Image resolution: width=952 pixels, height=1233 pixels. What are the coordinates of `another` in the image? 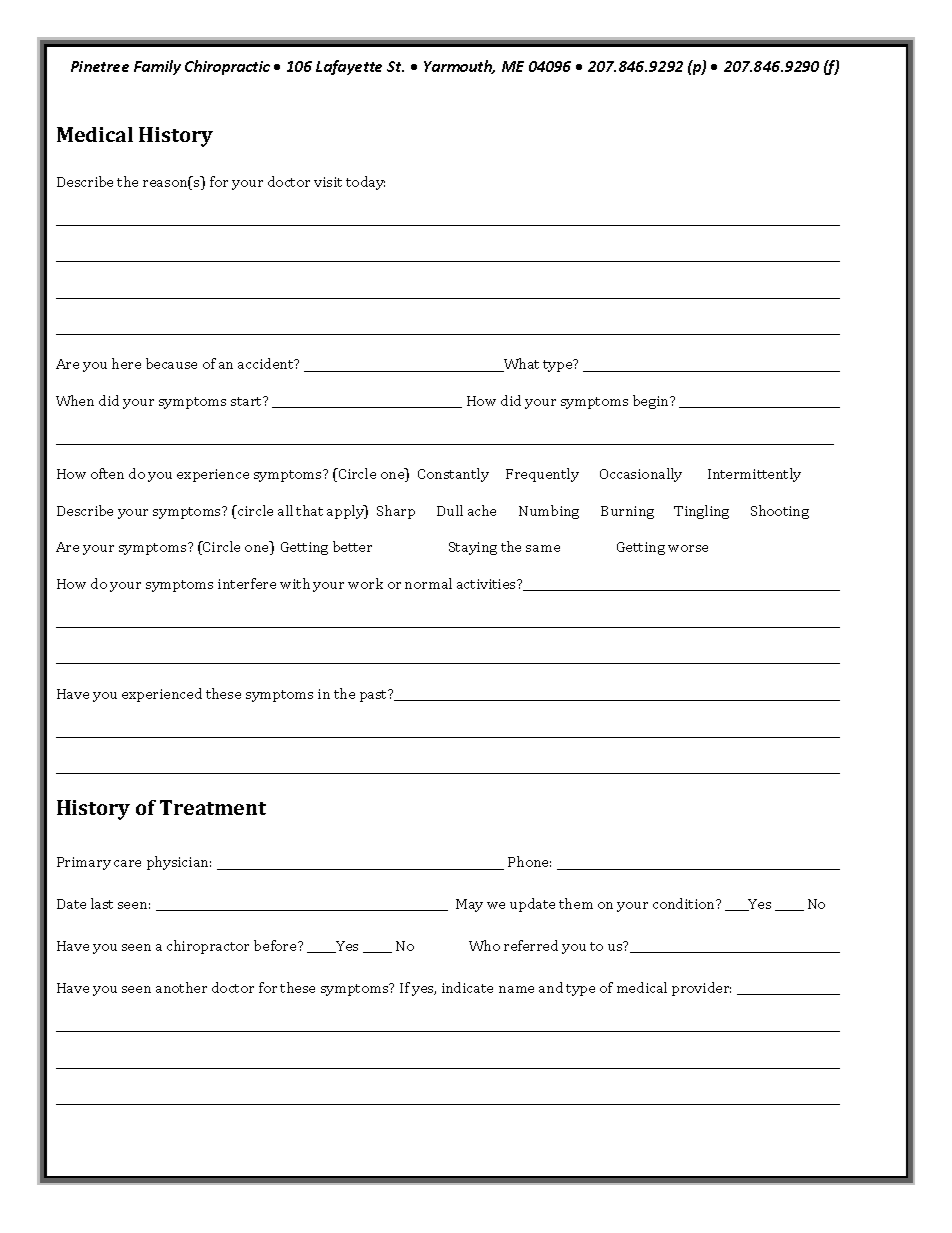 It's located at (181, 987).
